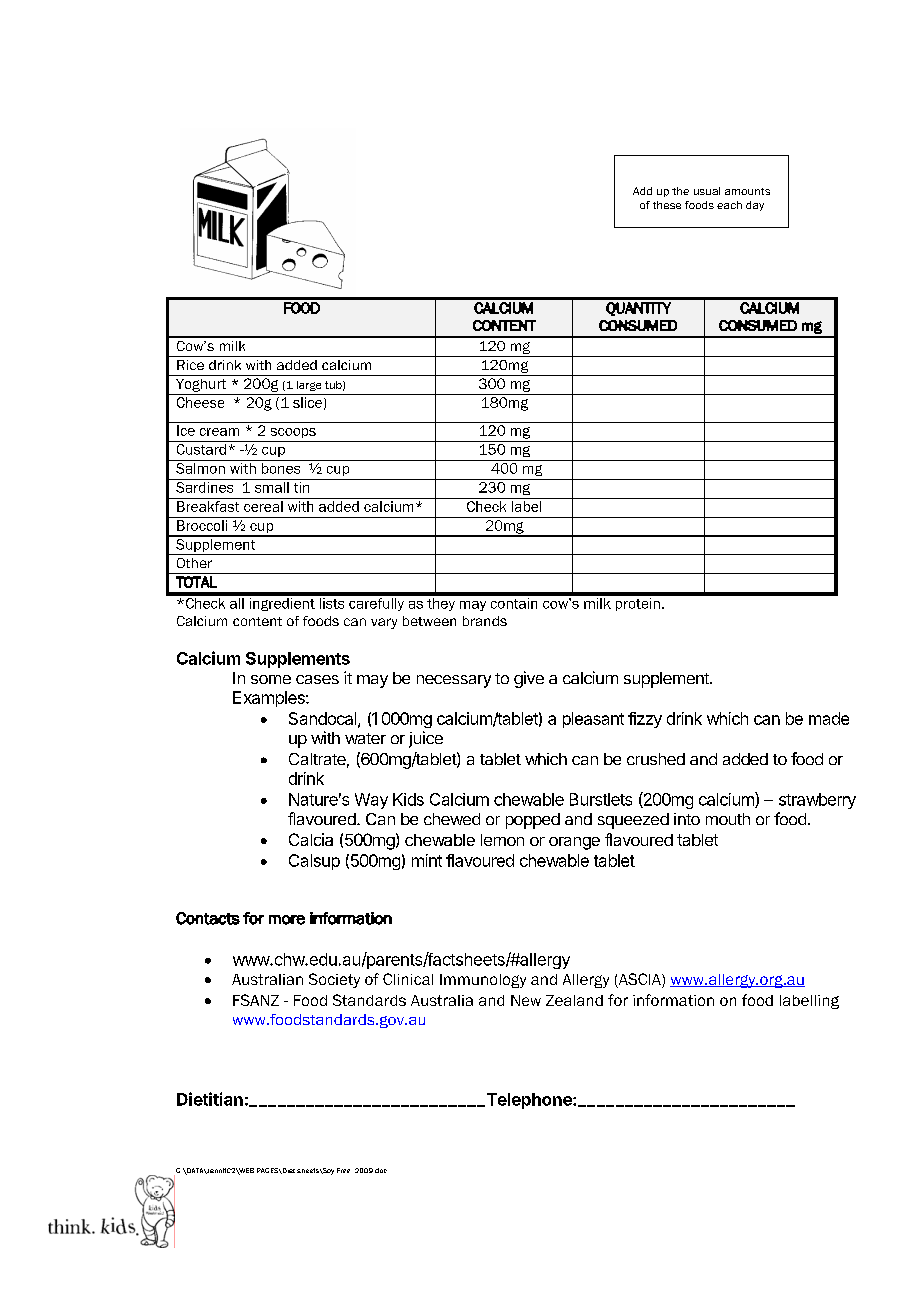 This screenshot has height=1308, width=924. I want to click on mouth, so click(728, 819).
